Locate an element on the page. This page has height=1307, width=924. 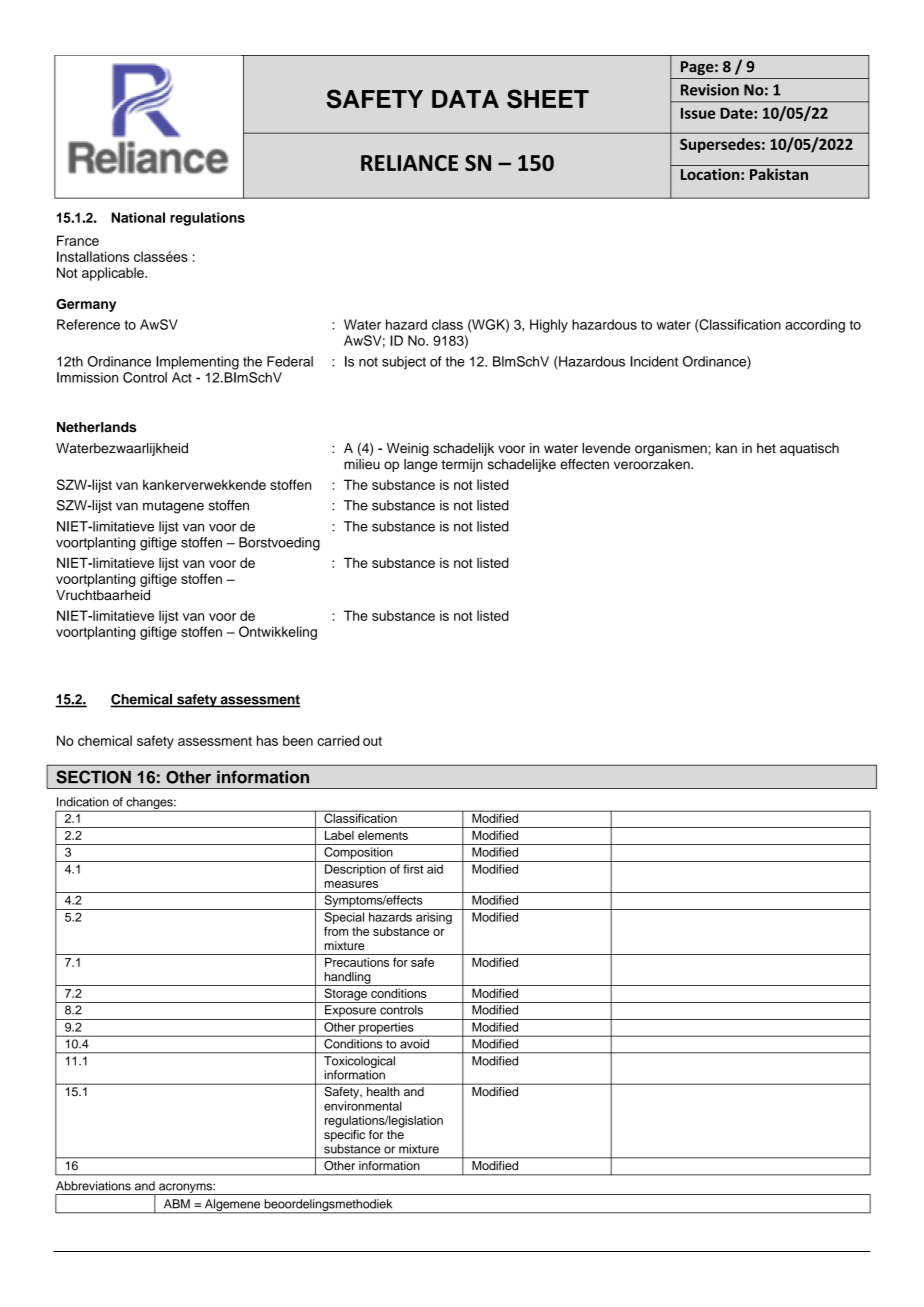
specific is located at coordinates (344, 1134).
